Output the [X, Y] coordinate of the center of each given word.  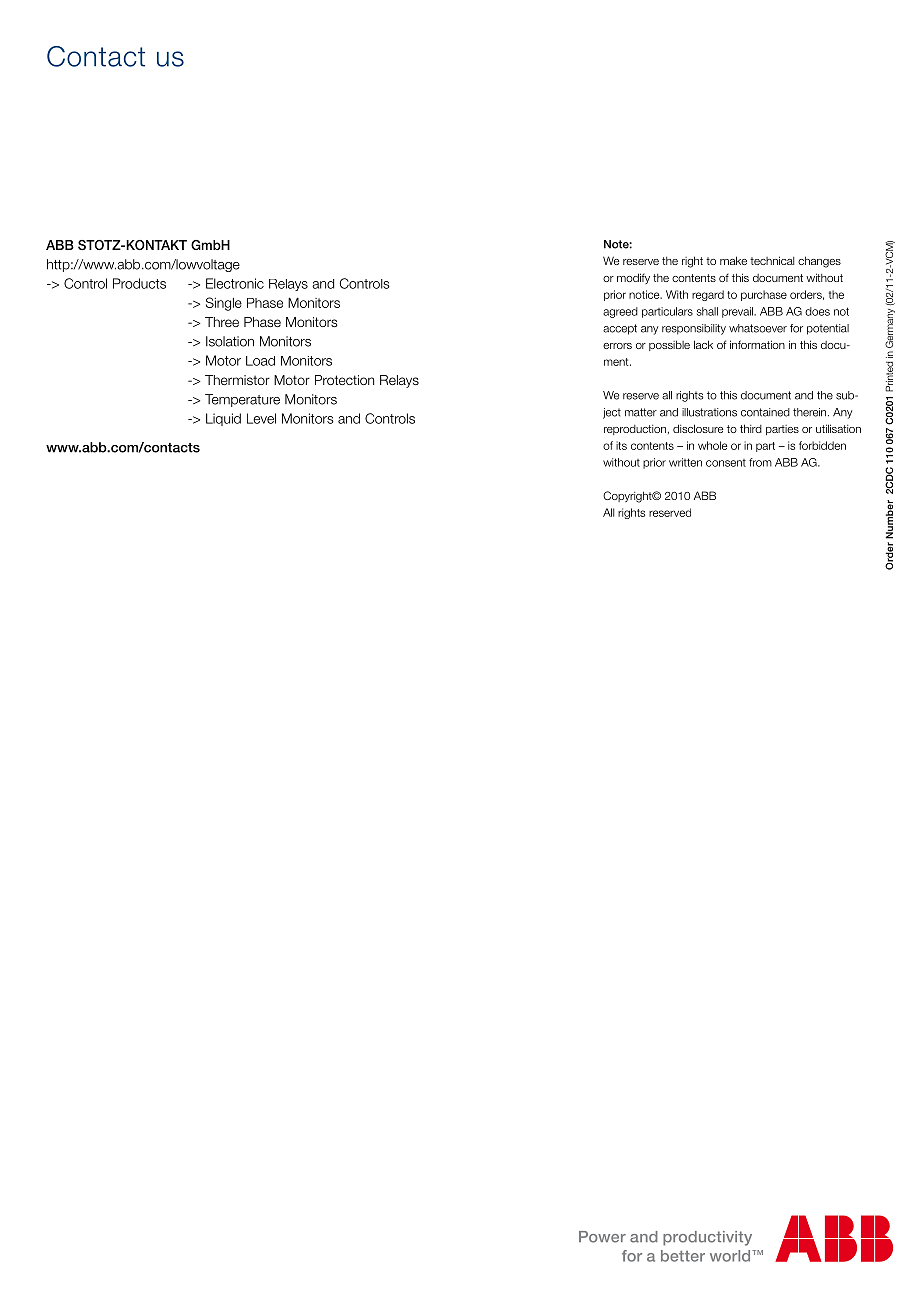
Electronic [235, 283]
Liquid [223, 419]
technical [772, 260]
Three [222, 322]
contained [765, 412]
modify [633, 278]
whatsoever [758, 328]
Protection [344, 380]
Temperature [242, 400]
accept [620, 329]
